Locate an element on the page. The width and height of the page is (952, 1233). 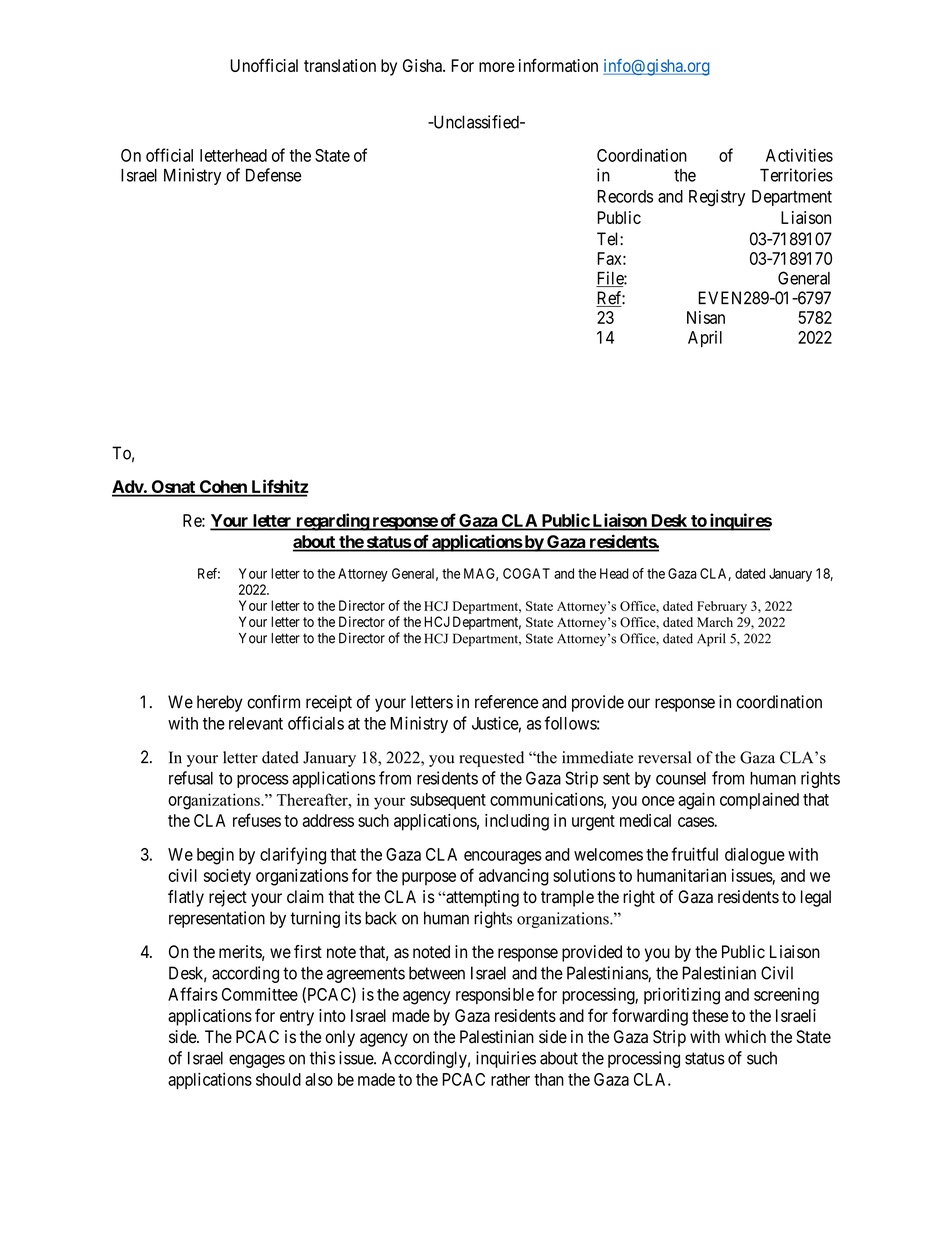
inquiries is located at coordinates (506, 1059).
